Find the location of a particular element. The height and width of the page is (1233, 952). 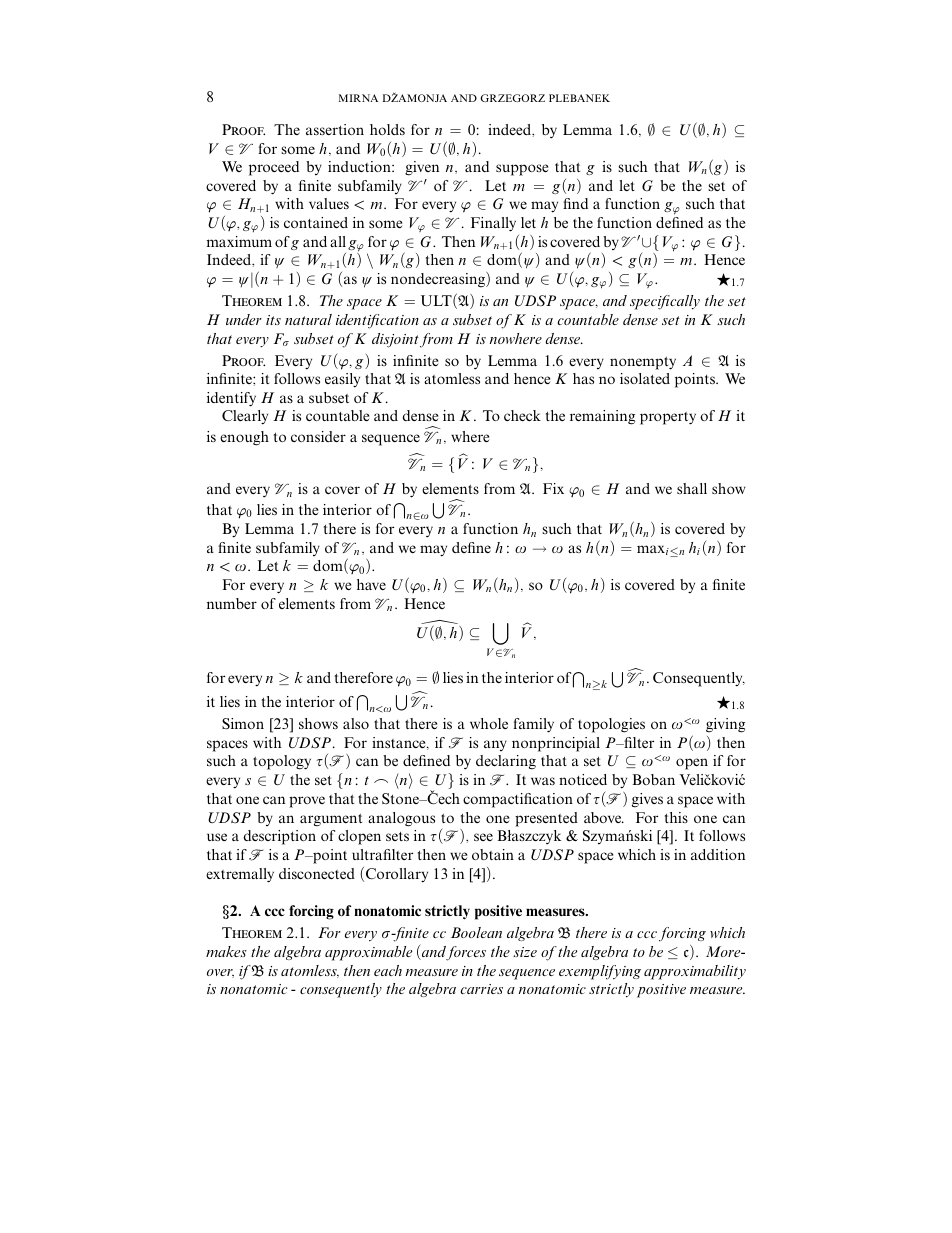

shall is located at coordinates (692, 488).
